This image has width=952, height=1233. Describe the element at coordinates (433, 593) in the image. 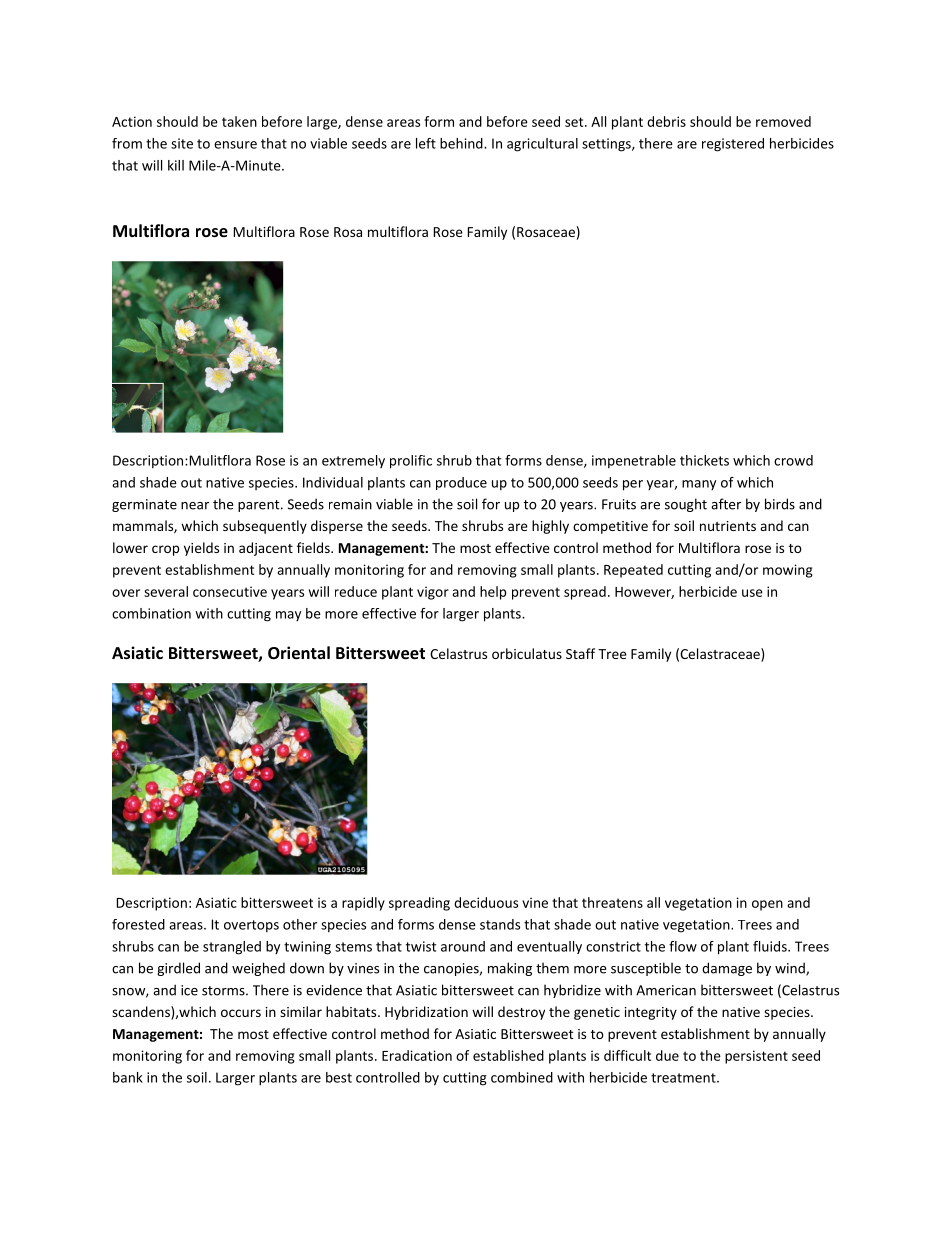

I see `vigor` at that location.
